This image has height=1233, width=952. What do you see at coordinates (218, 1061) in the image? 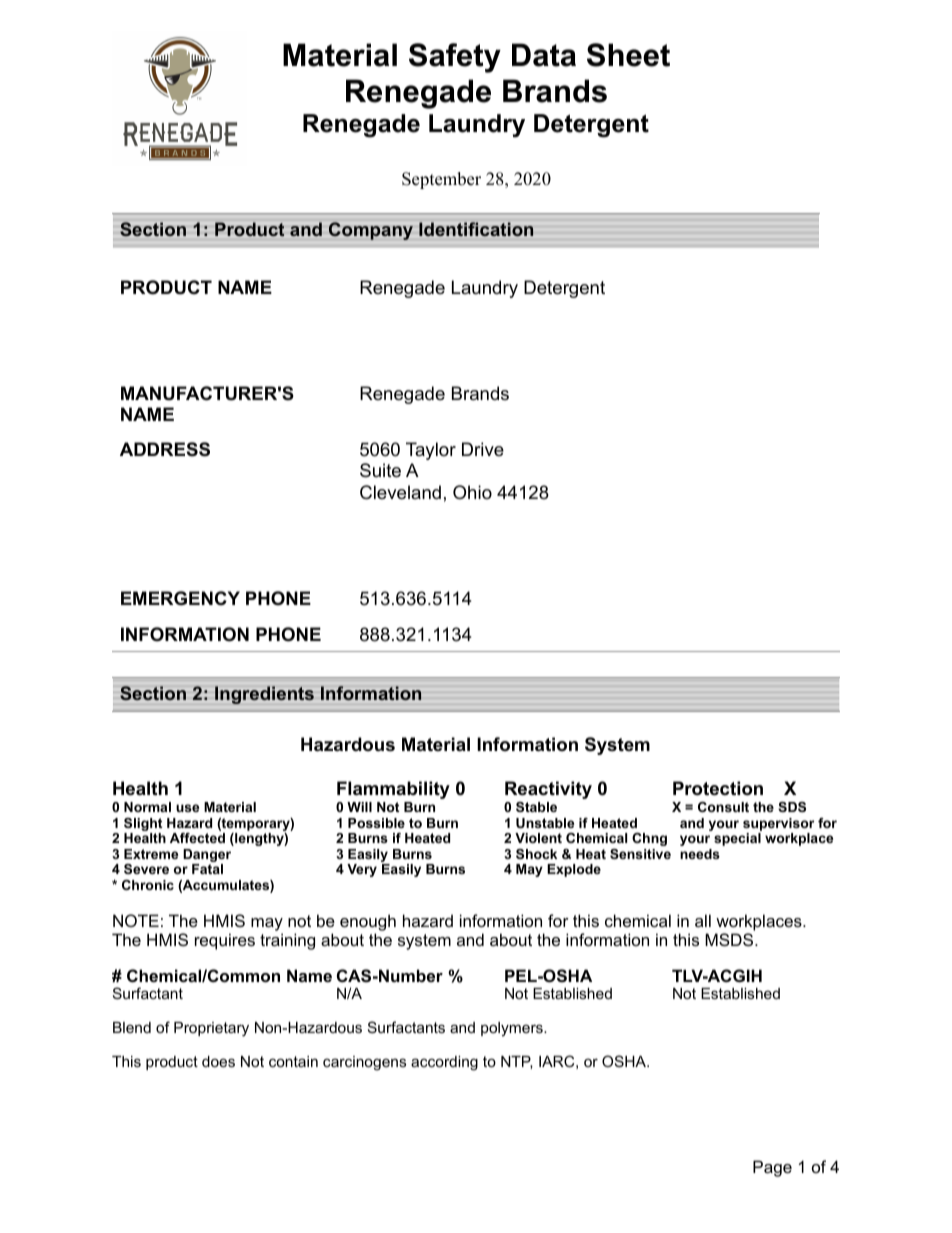
I see `does` at bounding box center [218, 1061].
